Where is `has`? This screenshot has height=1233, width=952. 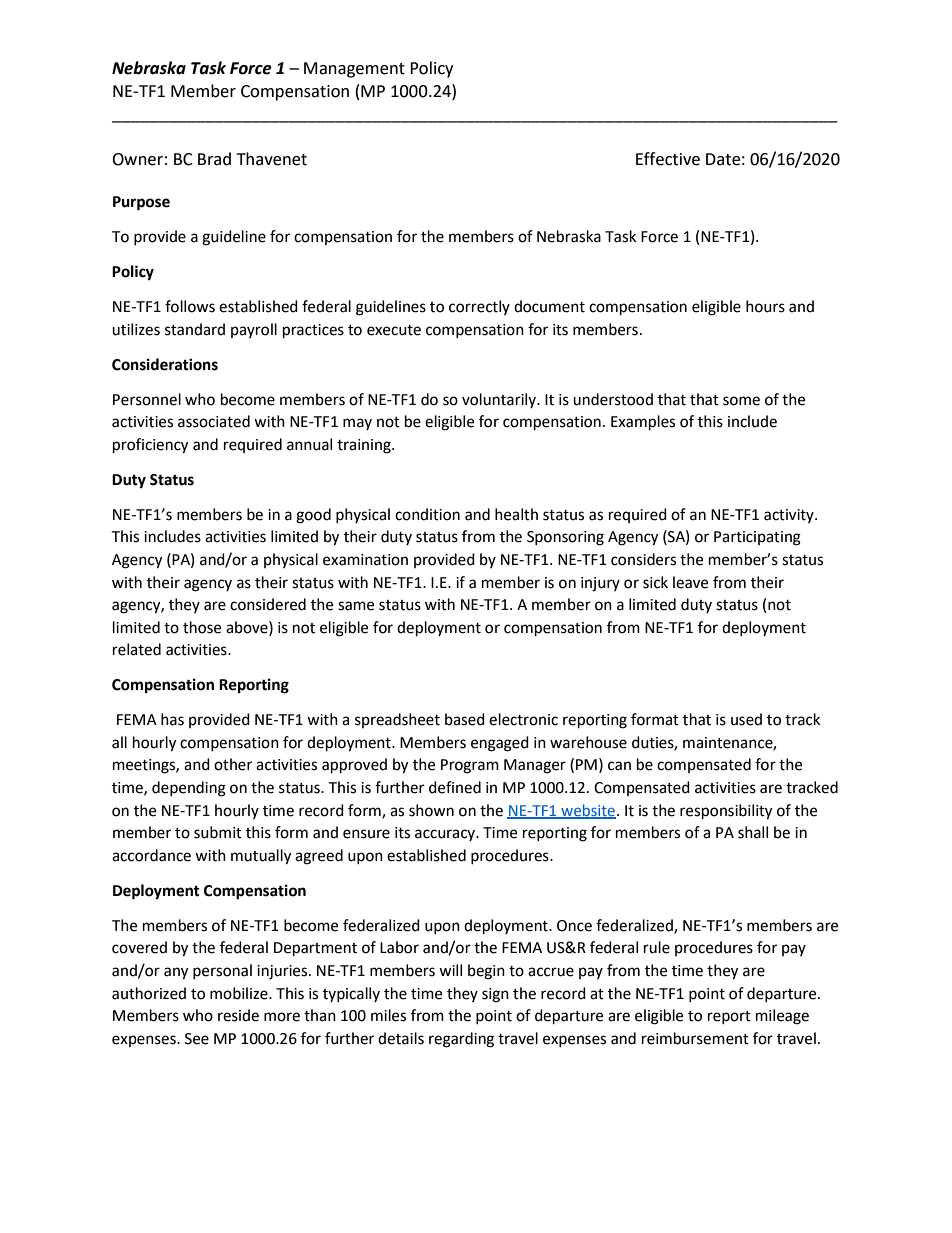
has is located at coordinates (172, 719).
